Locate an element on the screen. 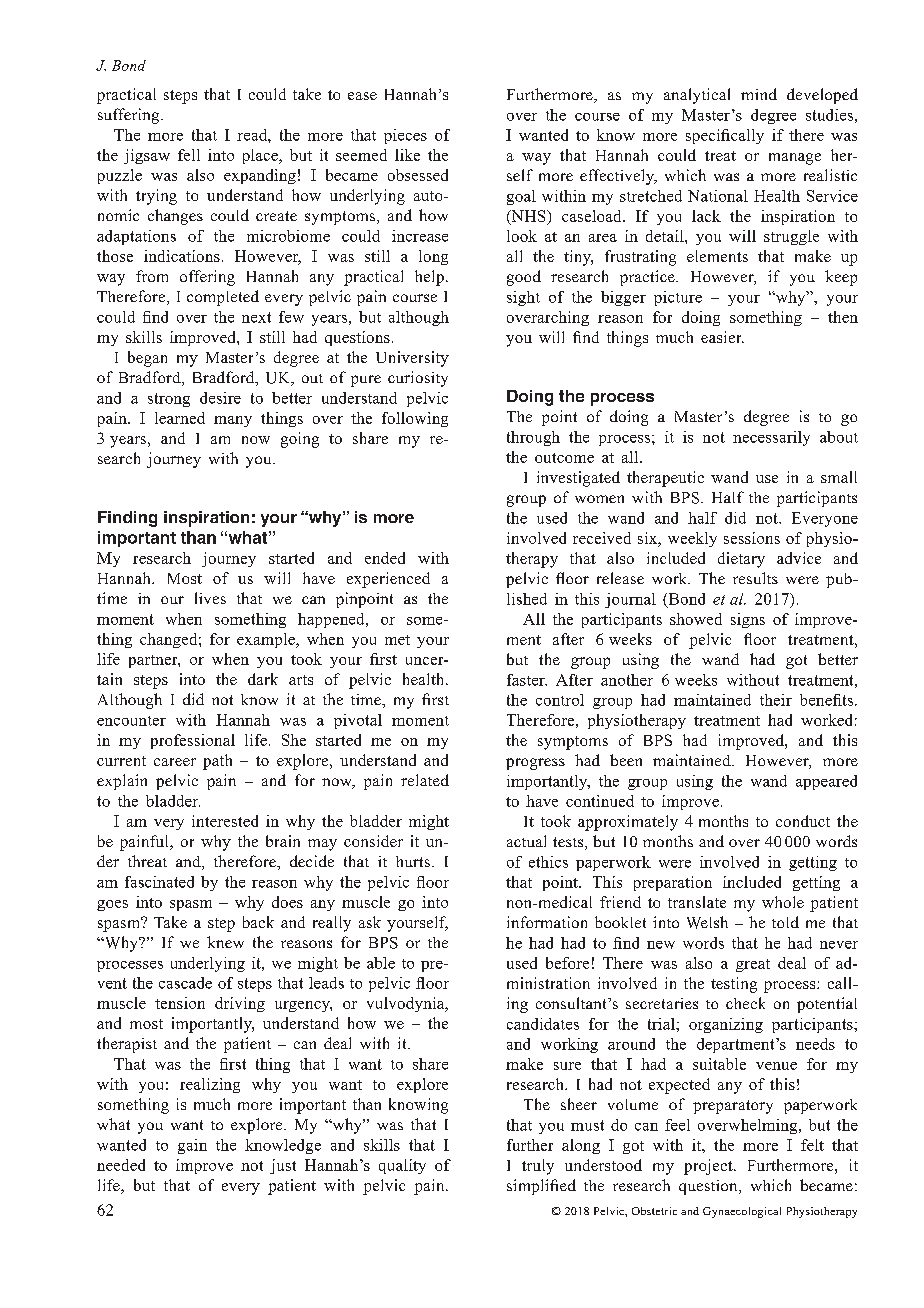 Image resolution: width=924 pixels, height=1308 pixels. pieces is located at coordinates (405, 136).
